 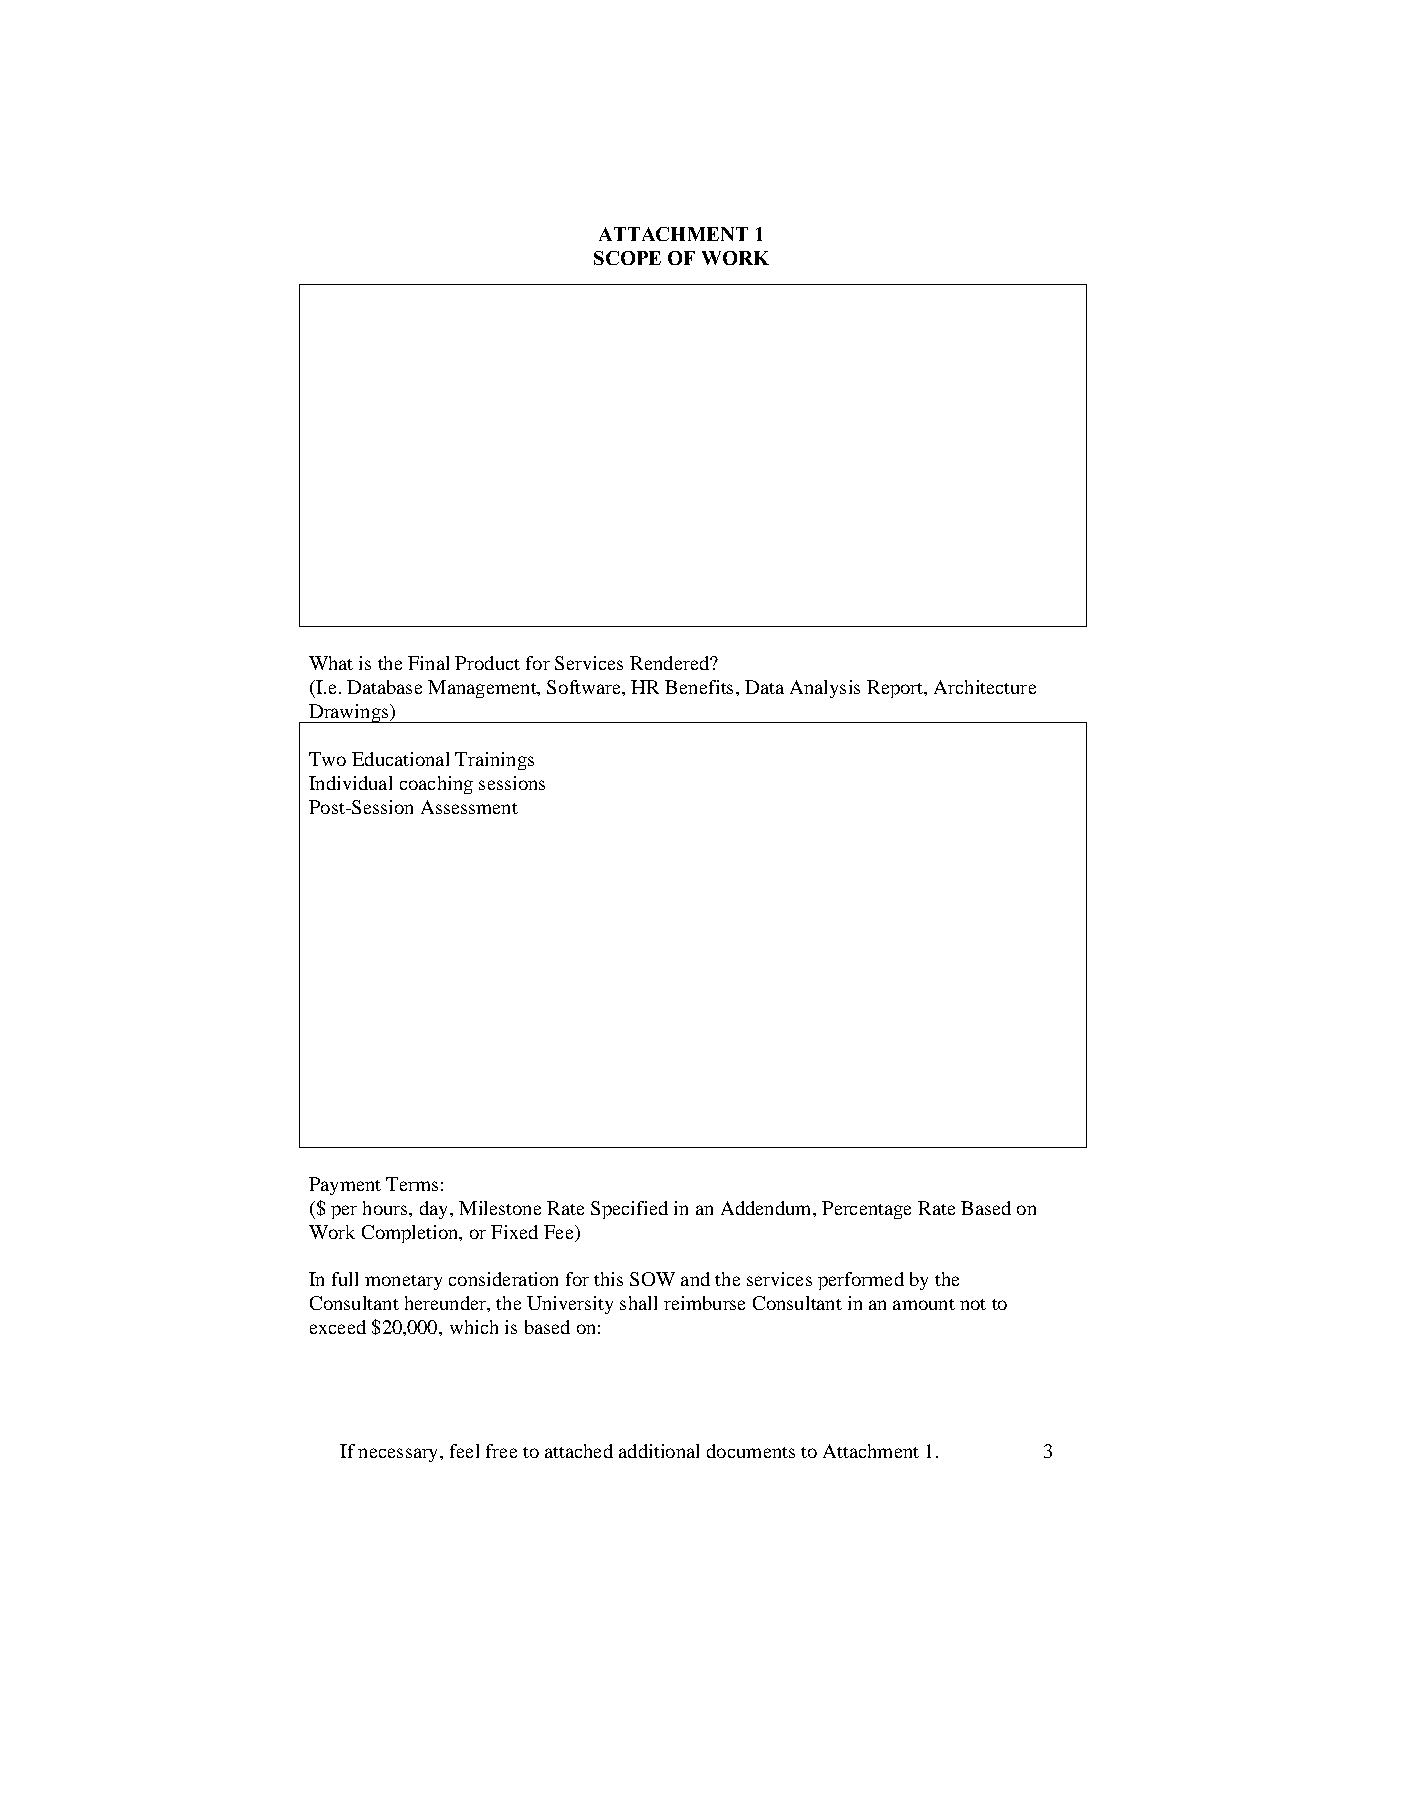 I want to click on Terms, so click(x=412, y=1184).
